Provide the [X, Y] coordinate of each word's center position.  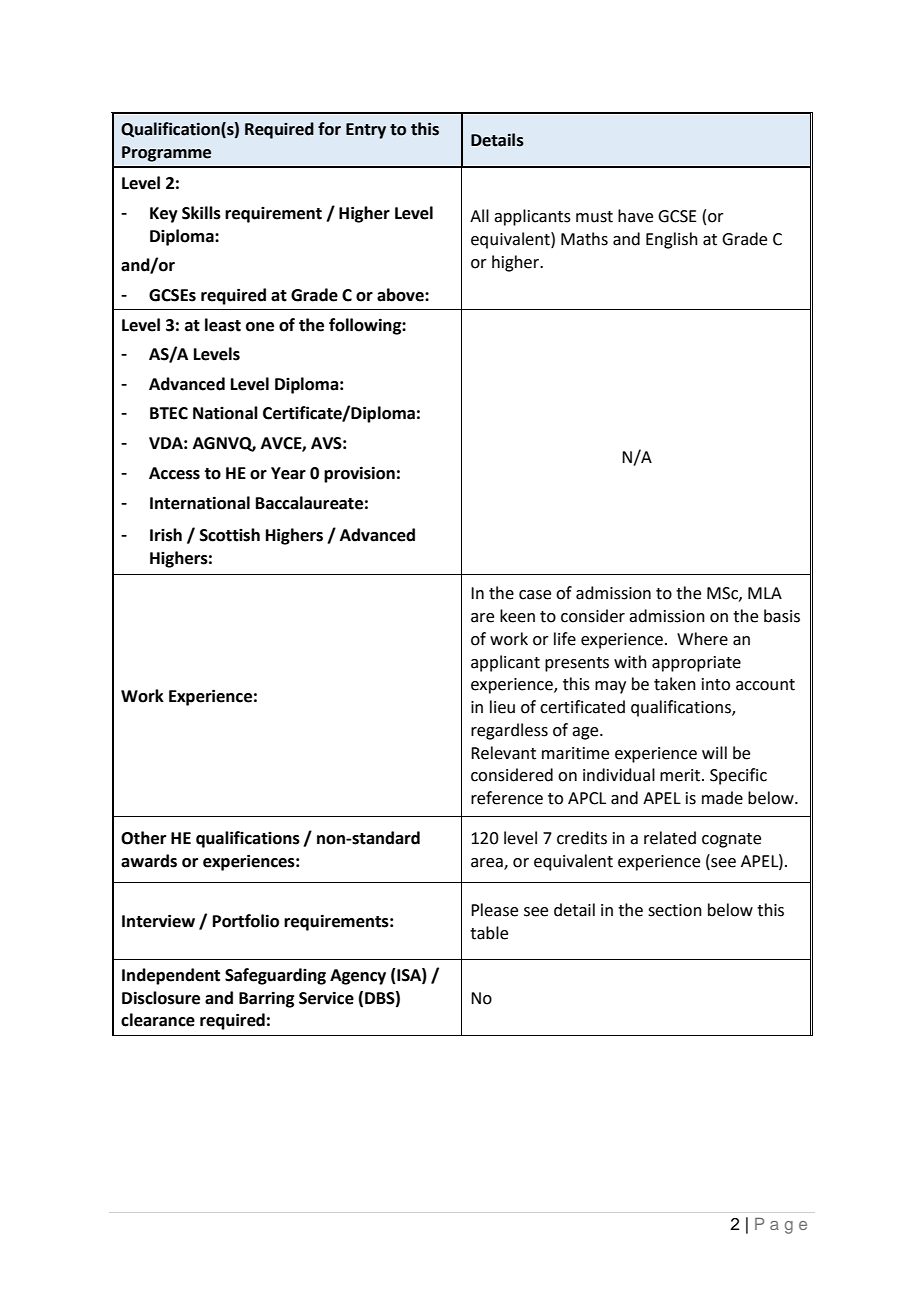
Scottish [230, 535]
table [489, 933]
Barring [266, 999]
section [675, 910]
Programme [166, 154]
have [635, 216]
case [535, 595]
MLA [765, 593]
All [479, 215]
